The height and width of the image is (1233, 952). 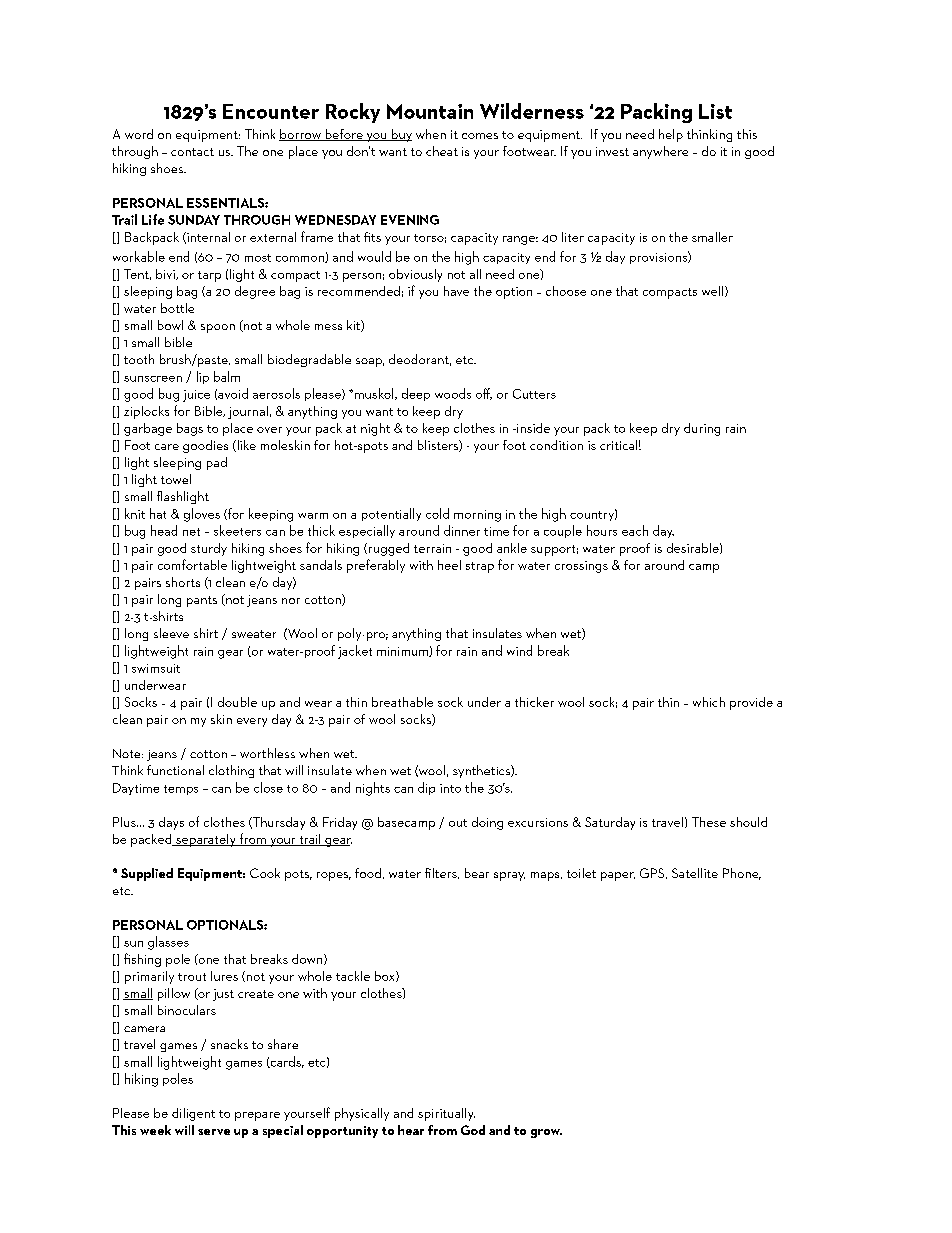 What do you see at coordinates (192, 152) in the image?
I see `contact` at bounding box center [192, 152].
